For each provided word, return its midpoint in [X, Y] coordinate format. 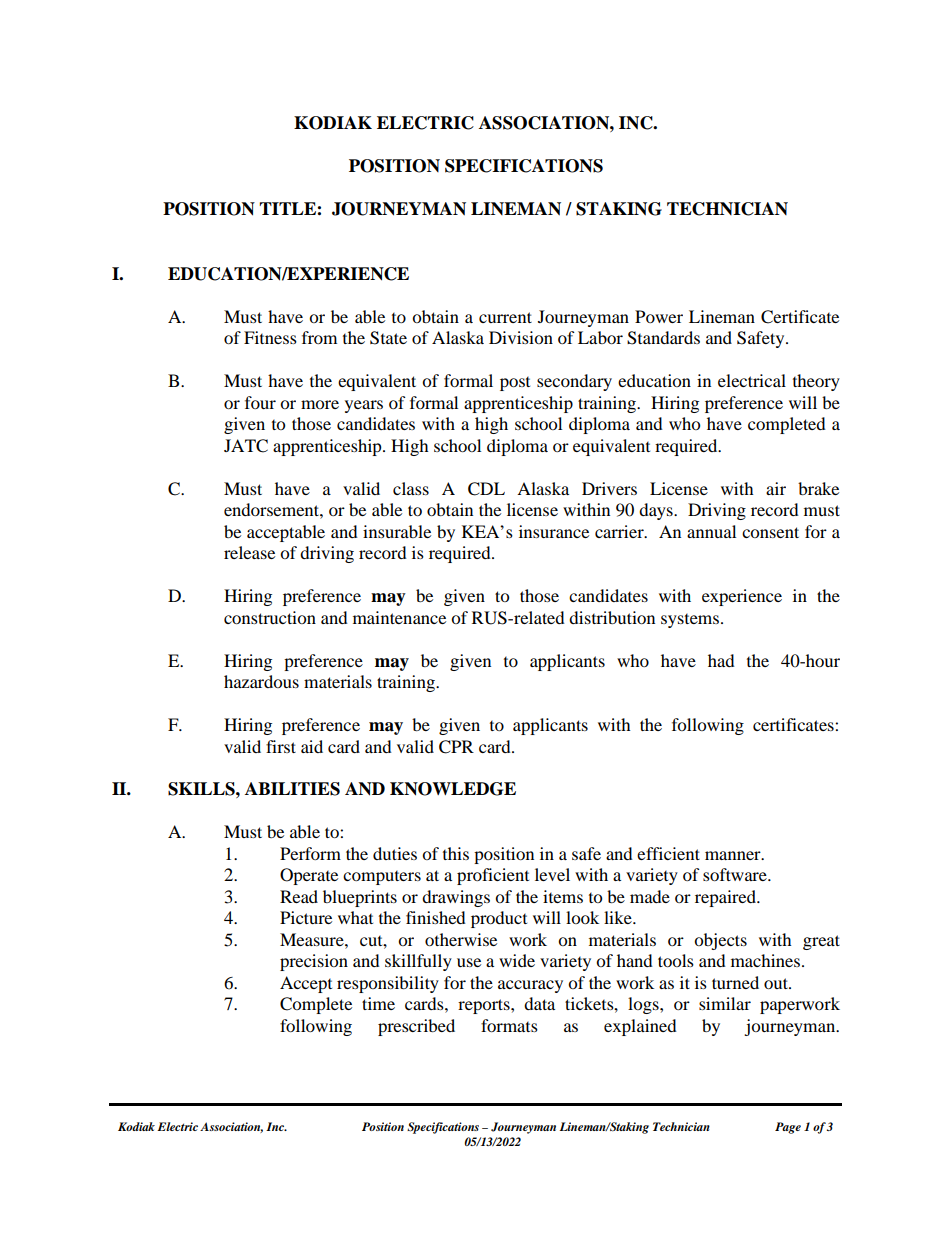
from [319, 337]
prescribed [416, 1027]
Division [521, 337]
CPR [456, 747]
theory [816, 382]
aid [312, 746]
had [721, 660]
